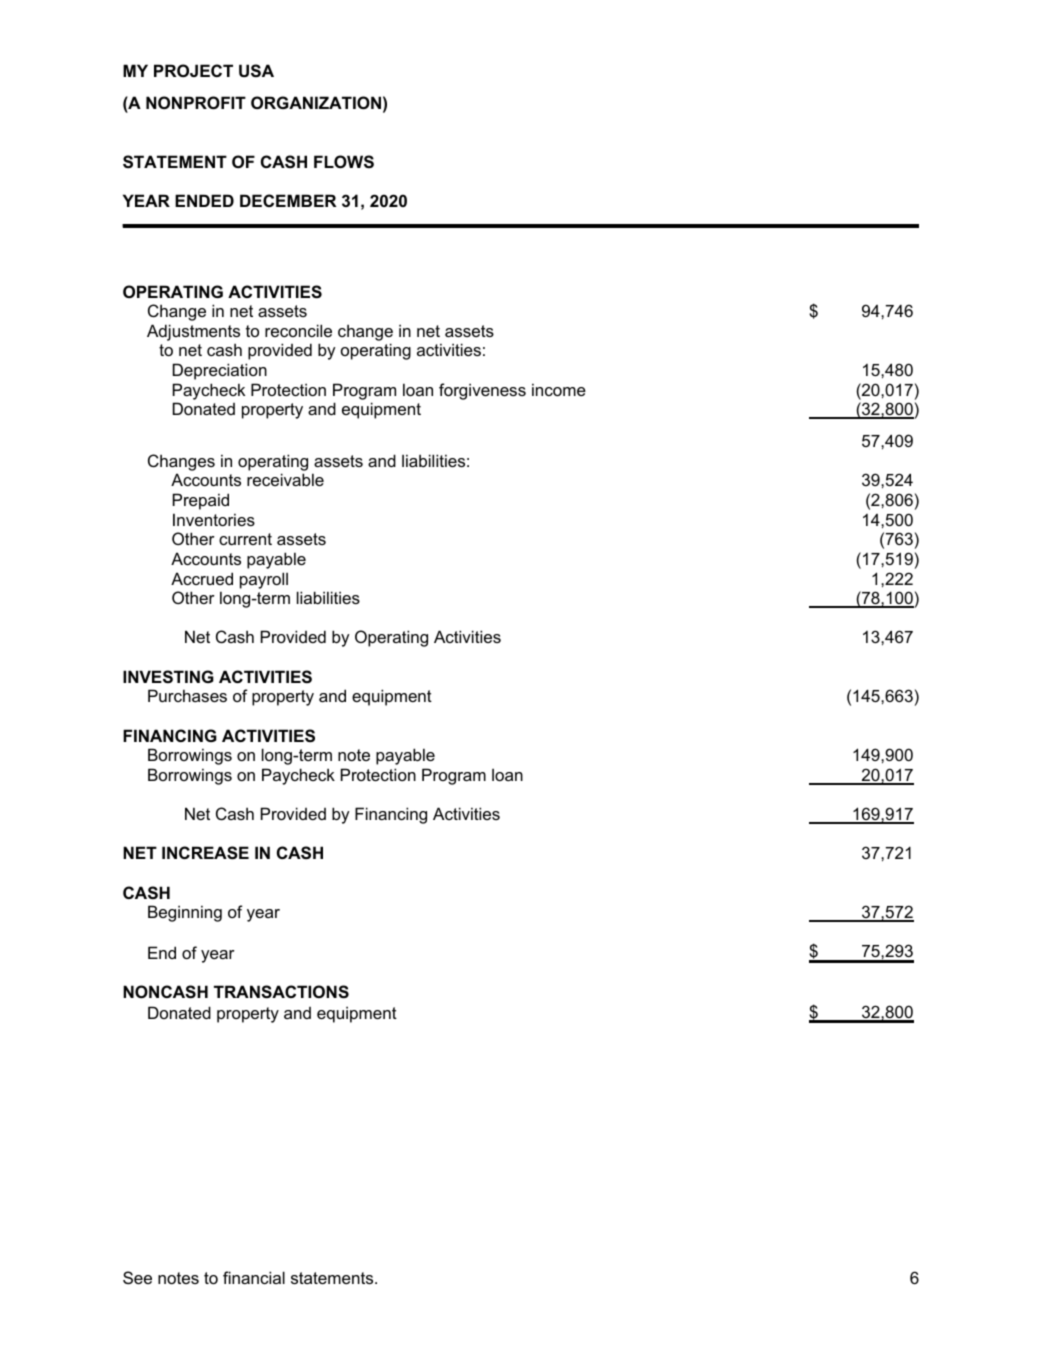 This screenshot has width=1042, height=1349. Describe the element at coordinates (137, 1277) in the screenshot. I see `See` at that location.
